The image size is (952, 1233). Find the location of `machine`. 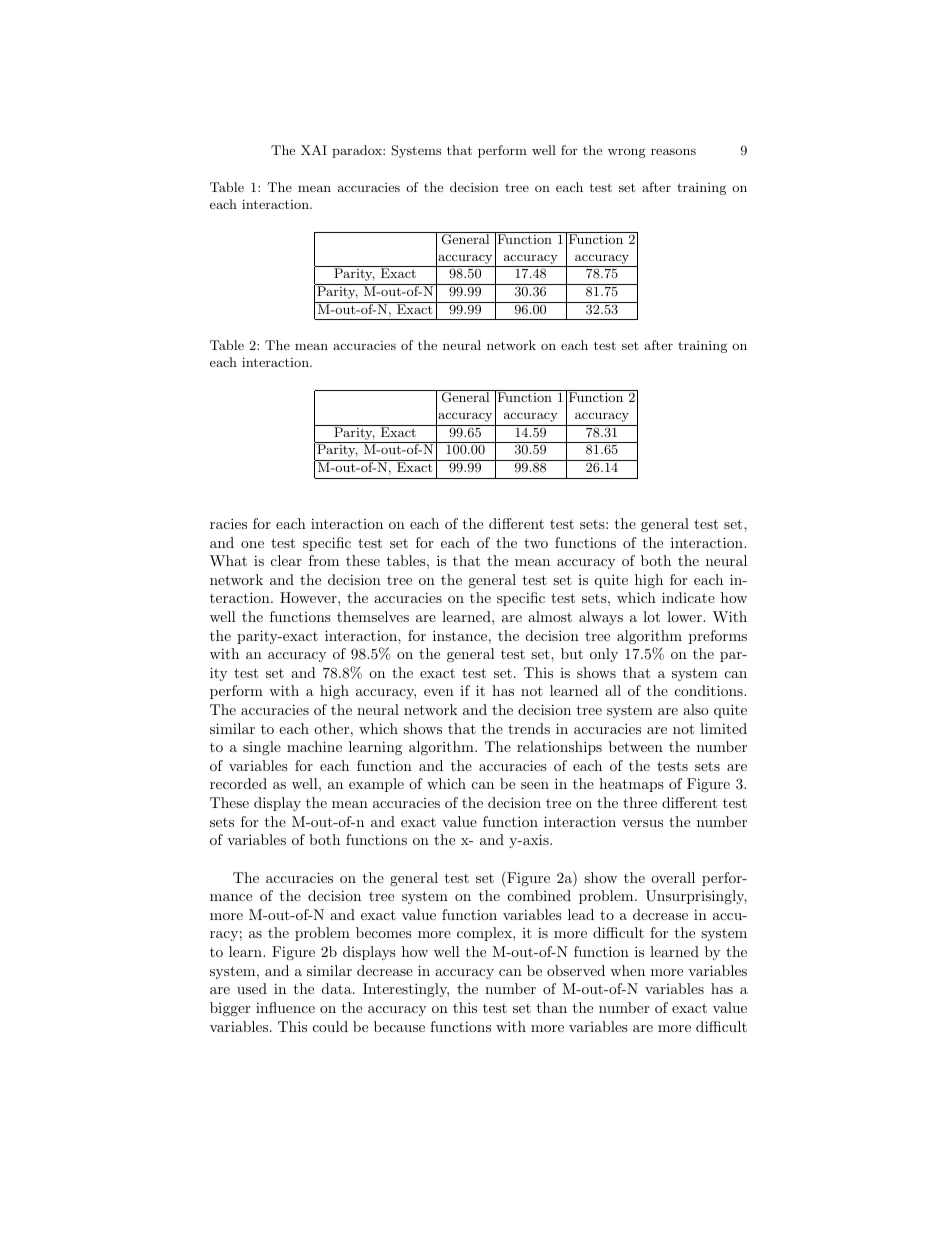

machine is located at coordinates (314, 746).
